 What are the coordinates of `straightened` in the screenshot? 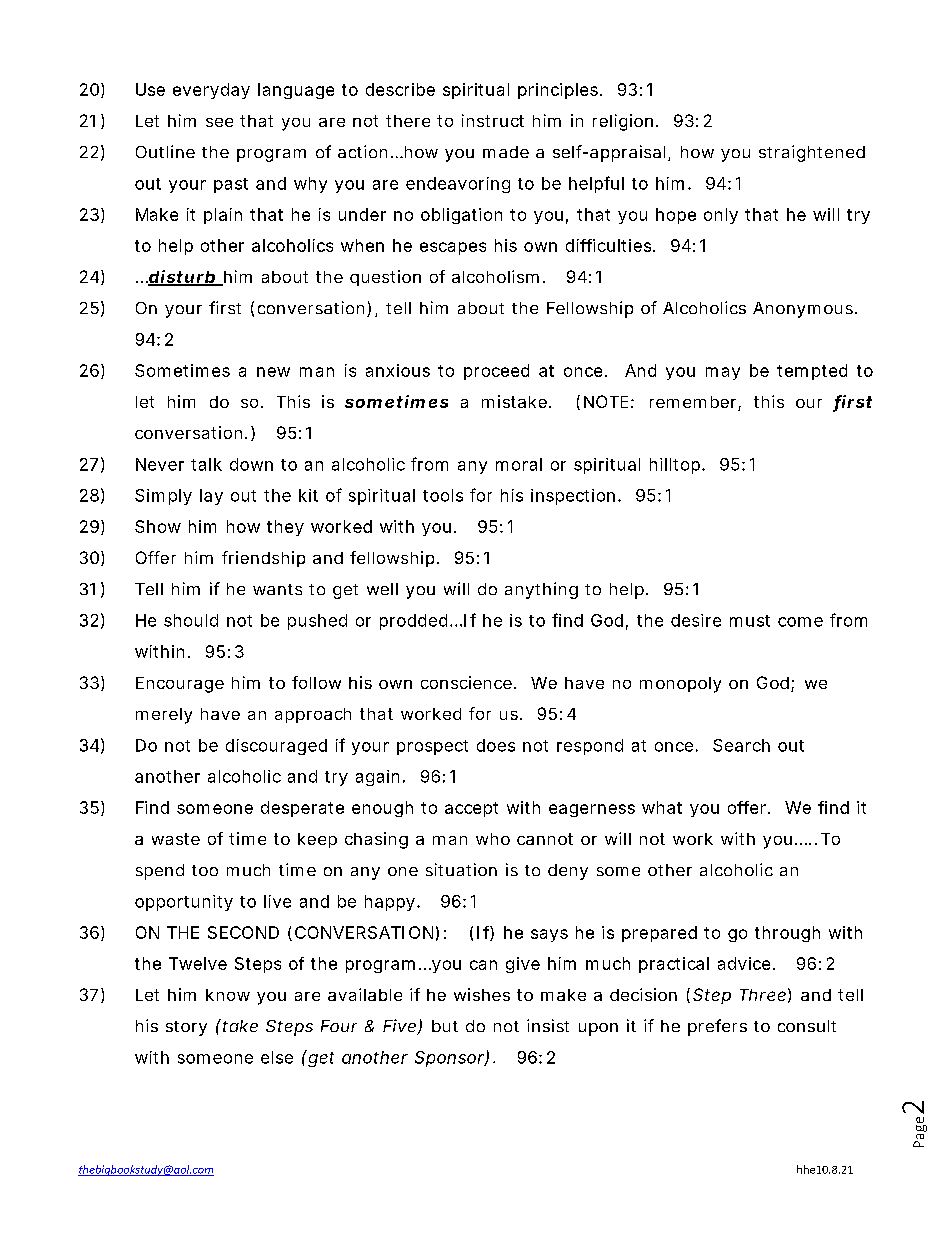 It's located at (812, 153).
